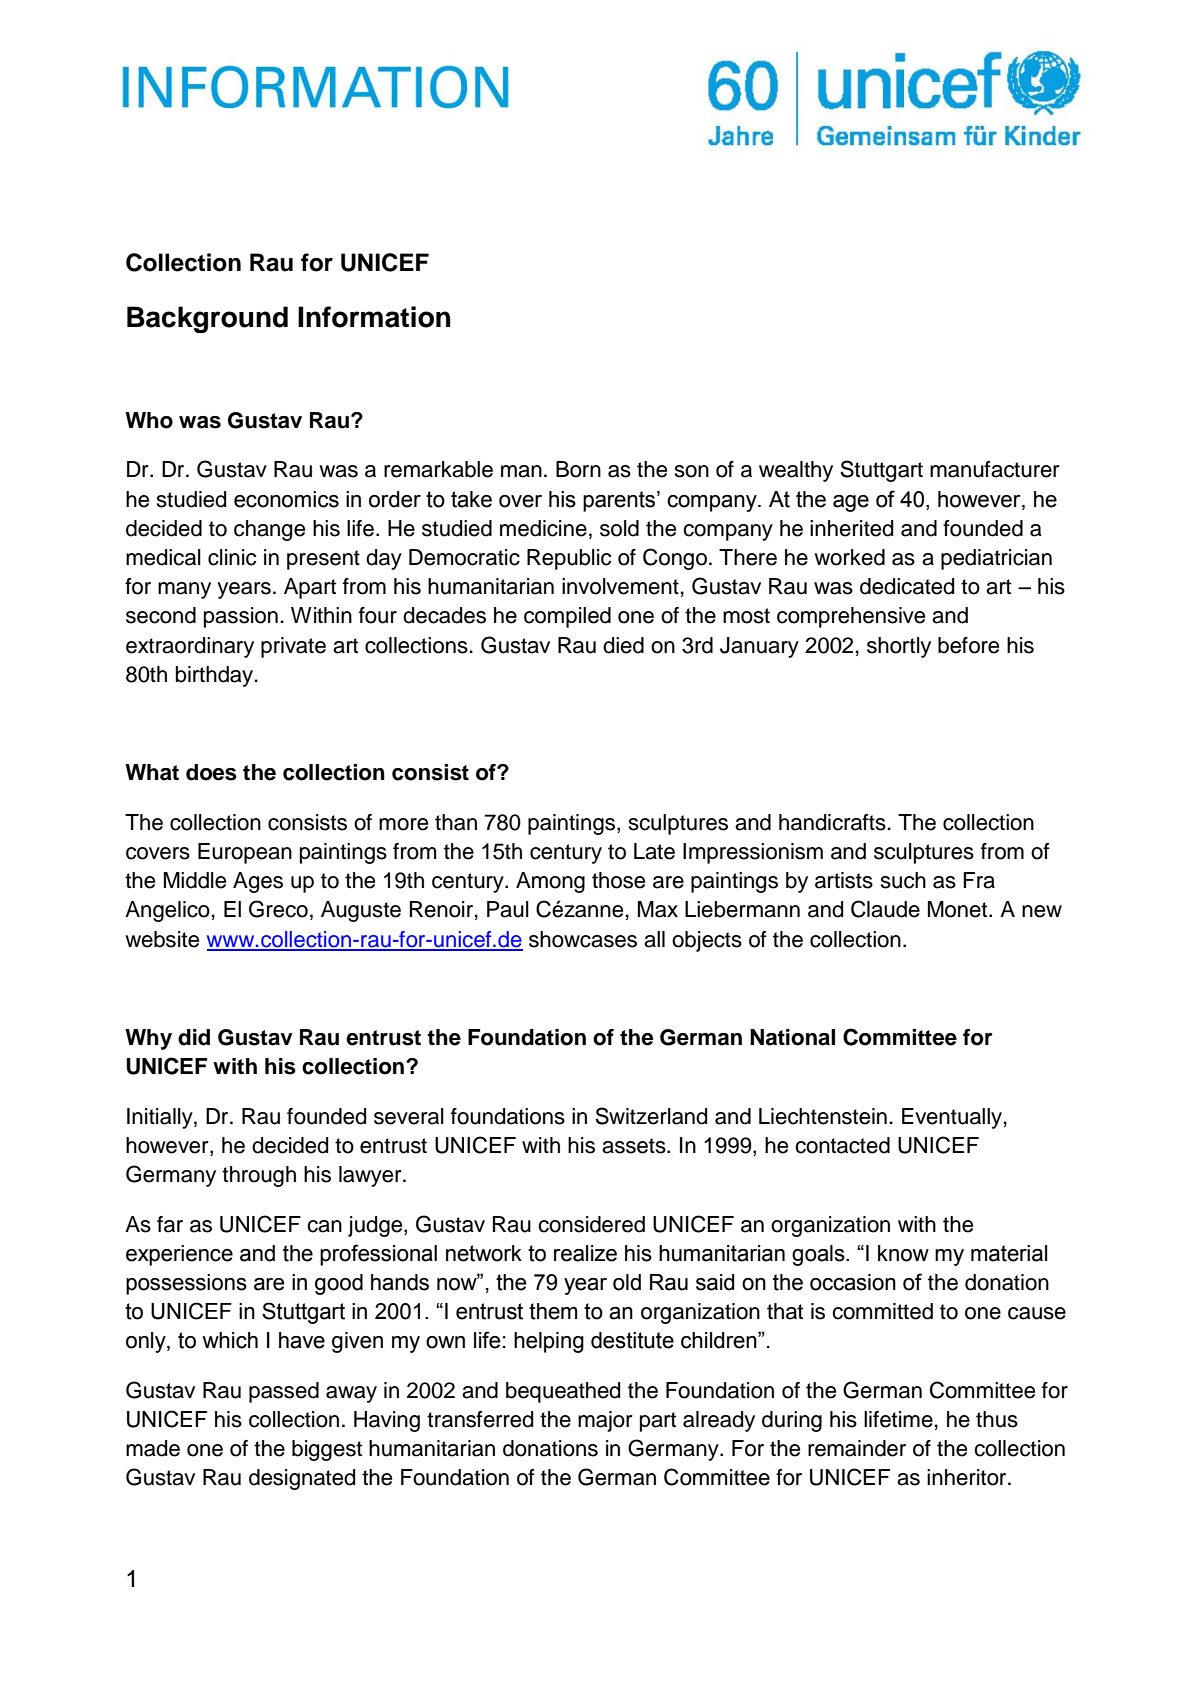 The width and height of the screenshot is (1196, 1691). I want to click on shortly, so click(899, 647).
